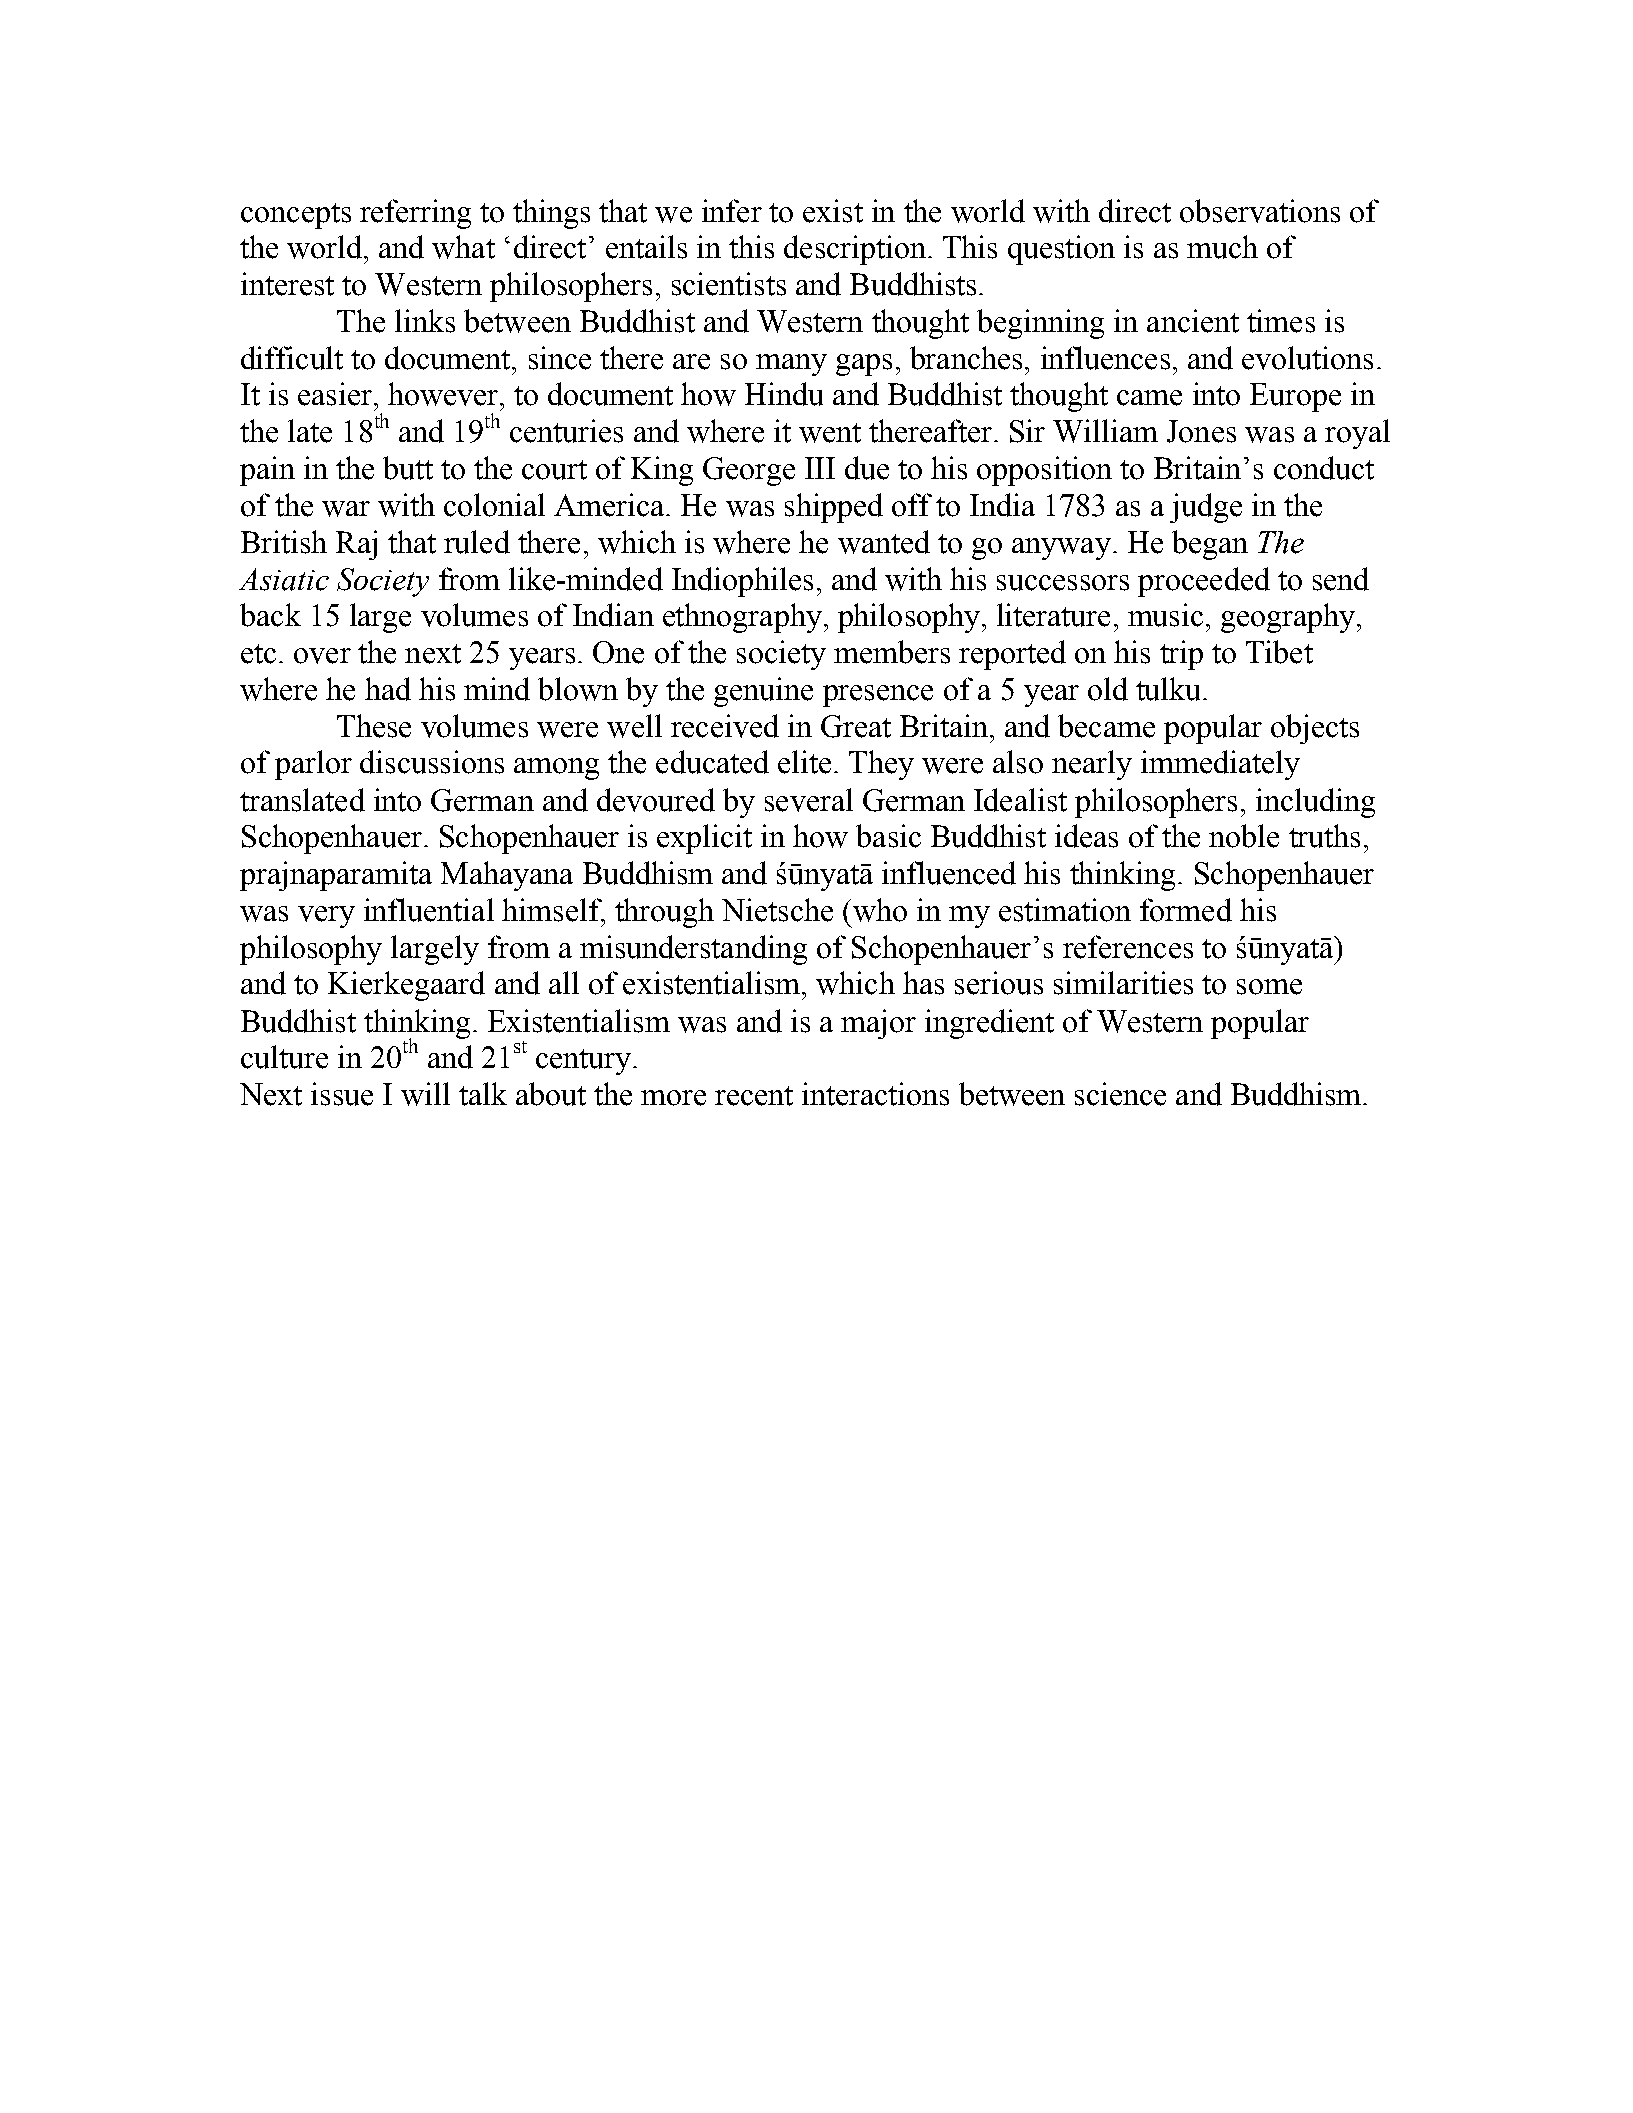 The image size is (1633, 2113). Describe the element at coordinates (342, 1094) in the screenshot. I see `issue` at that location.
